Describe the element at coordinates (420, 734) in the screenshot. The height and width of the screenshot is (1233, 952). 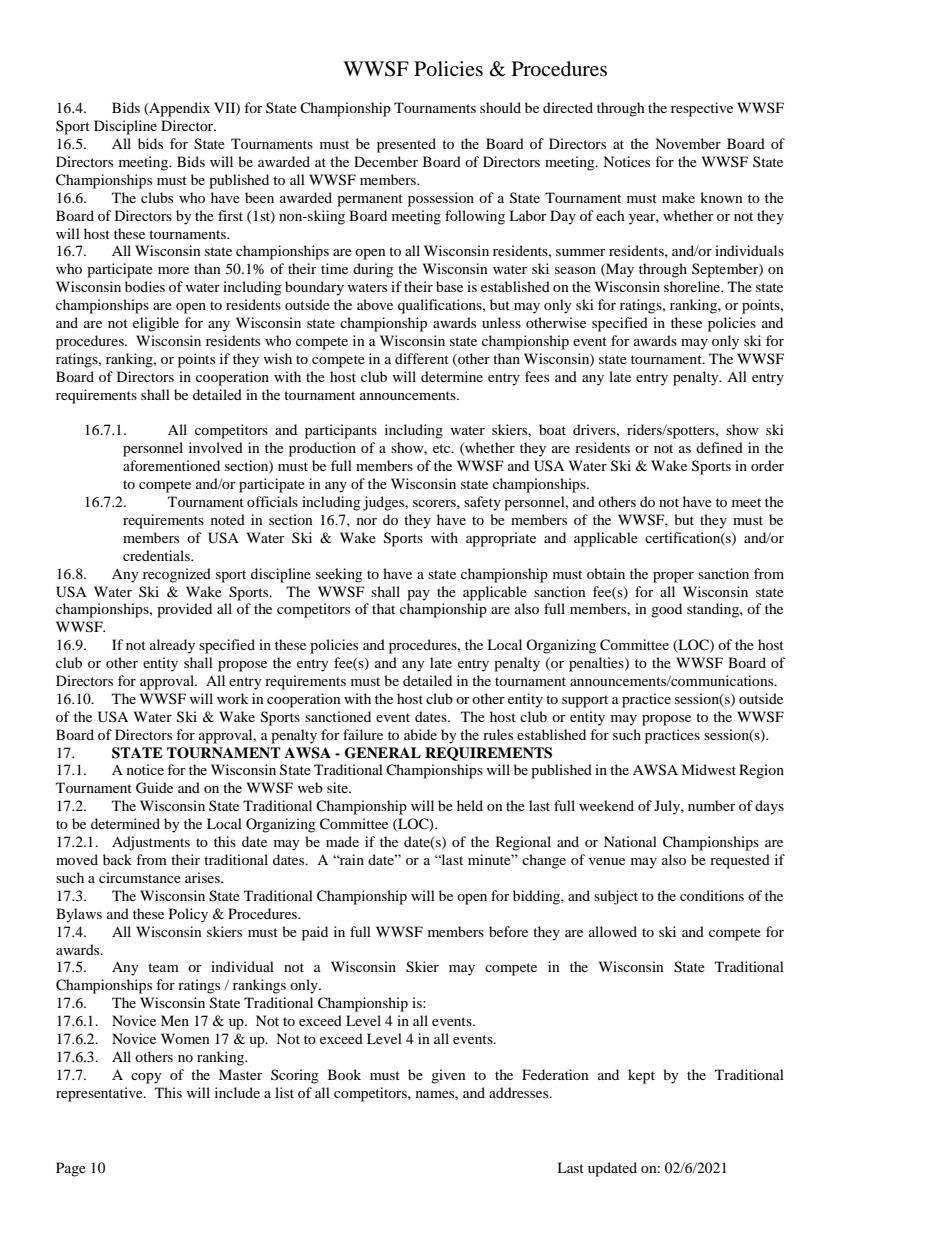
I see `abide` at that location.
